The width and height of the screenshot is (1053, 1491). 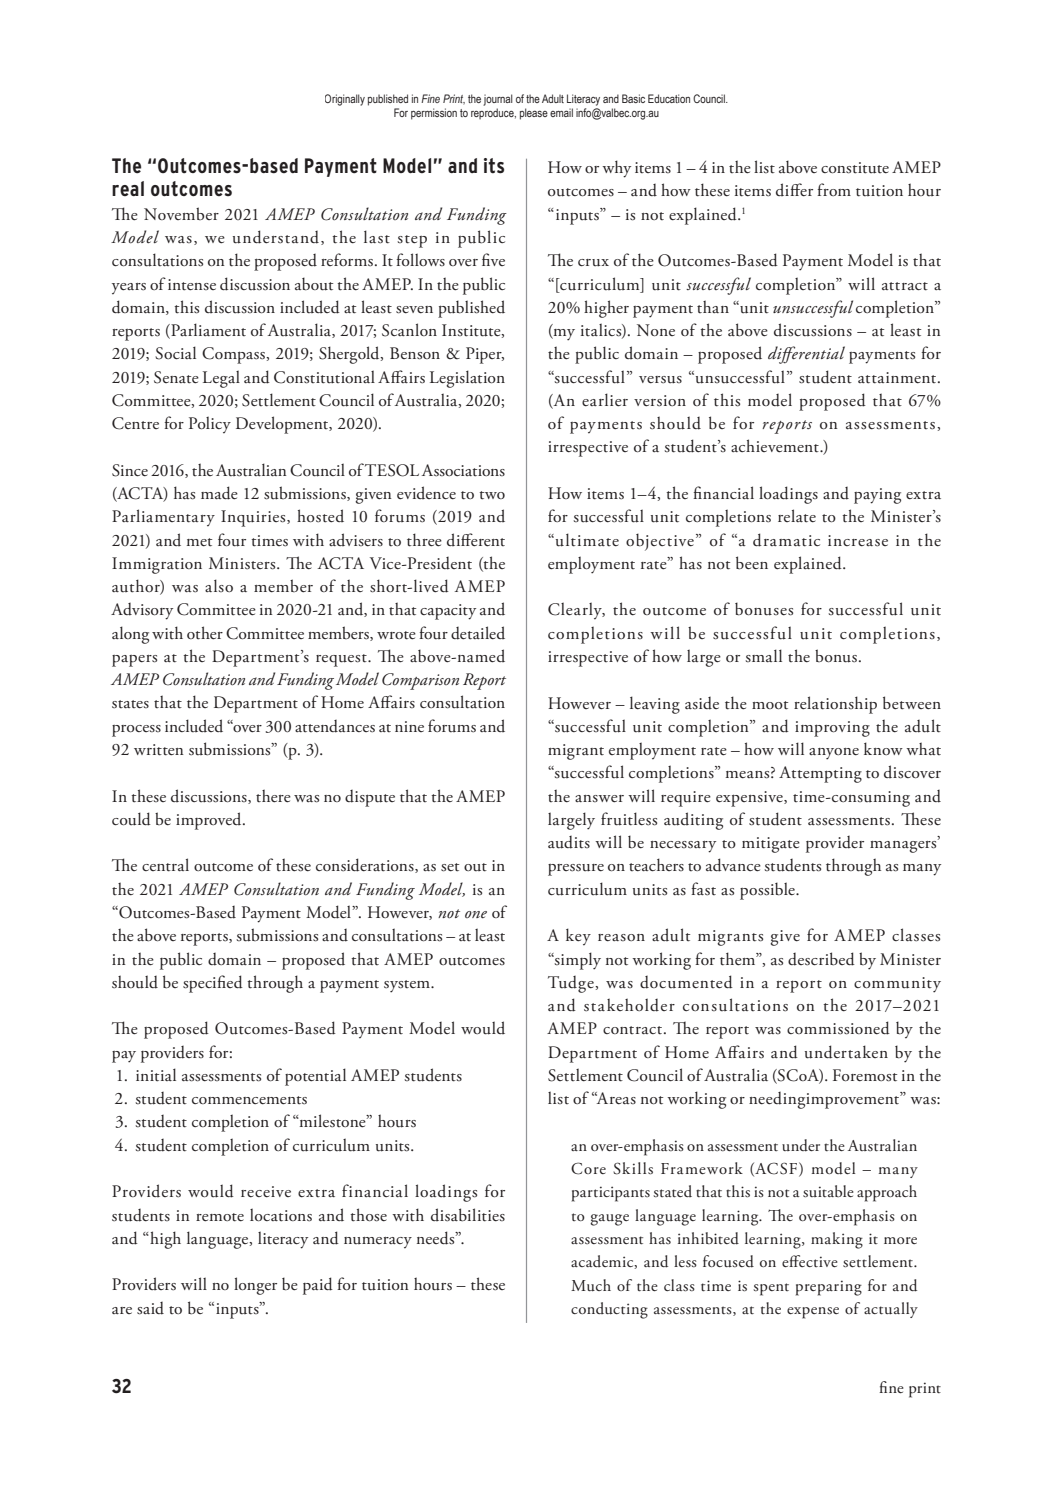 What do you see at coordinates (467, 379) in the screenshot?
I see `Legislation` at bounding box center [467, 379].
